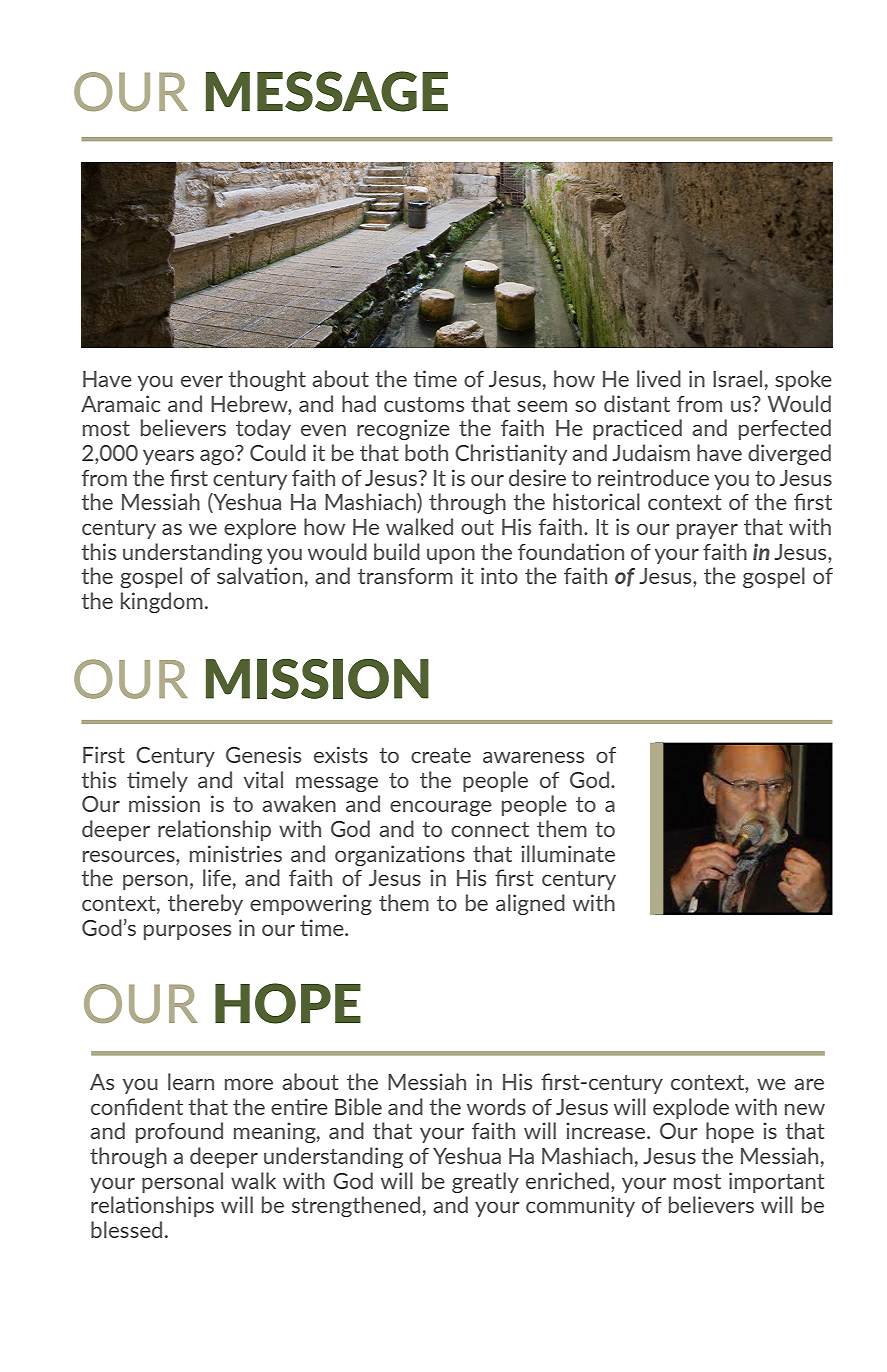 This screenshot has width=887, height=1372. What do you see at coordinates (568, 853) in the screenshot?
I see `illuminate` at bounding box center [568, 853].
